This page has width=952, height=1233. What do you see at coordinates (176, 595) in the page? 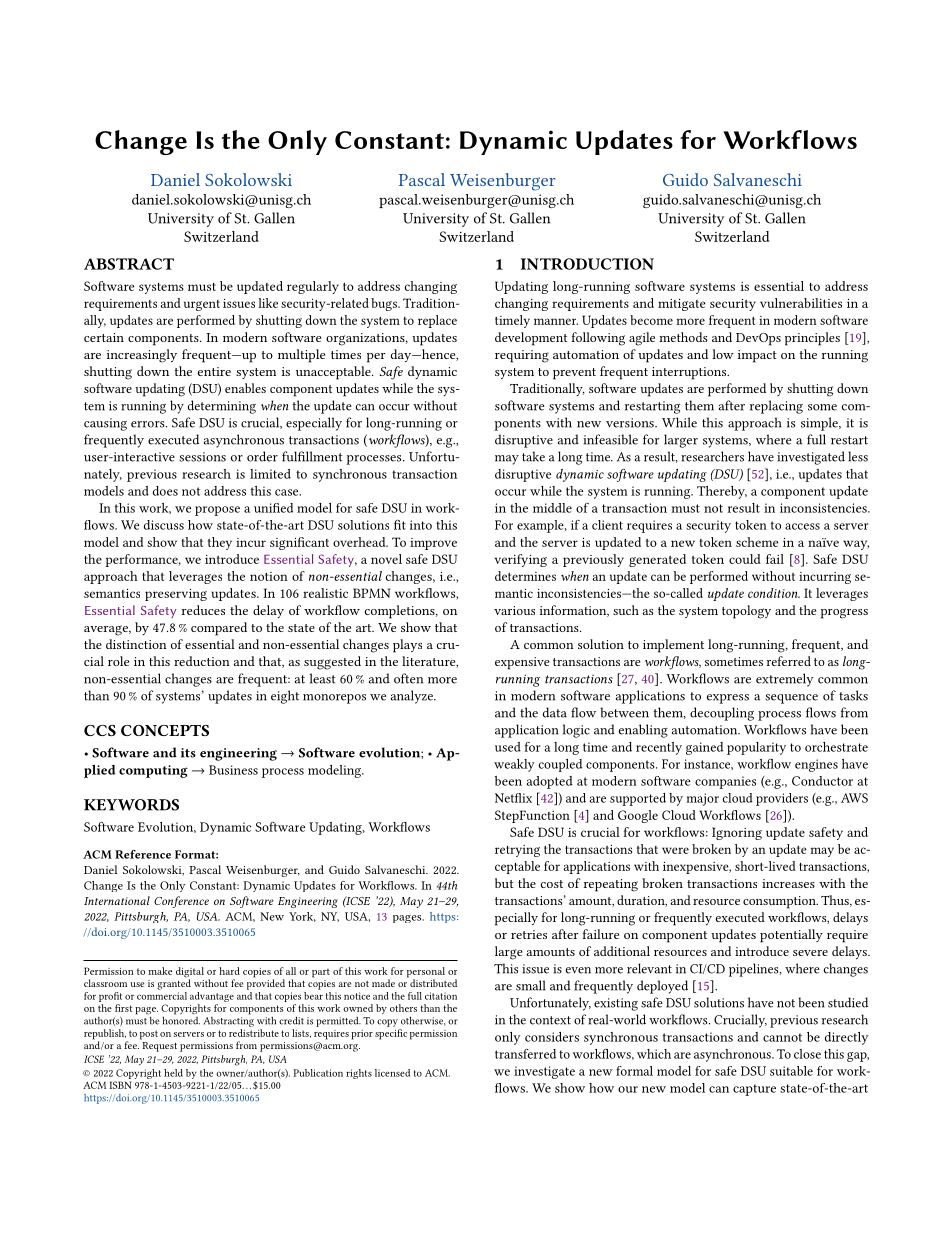
I see `preserving` at bounding box center [176, 595].
